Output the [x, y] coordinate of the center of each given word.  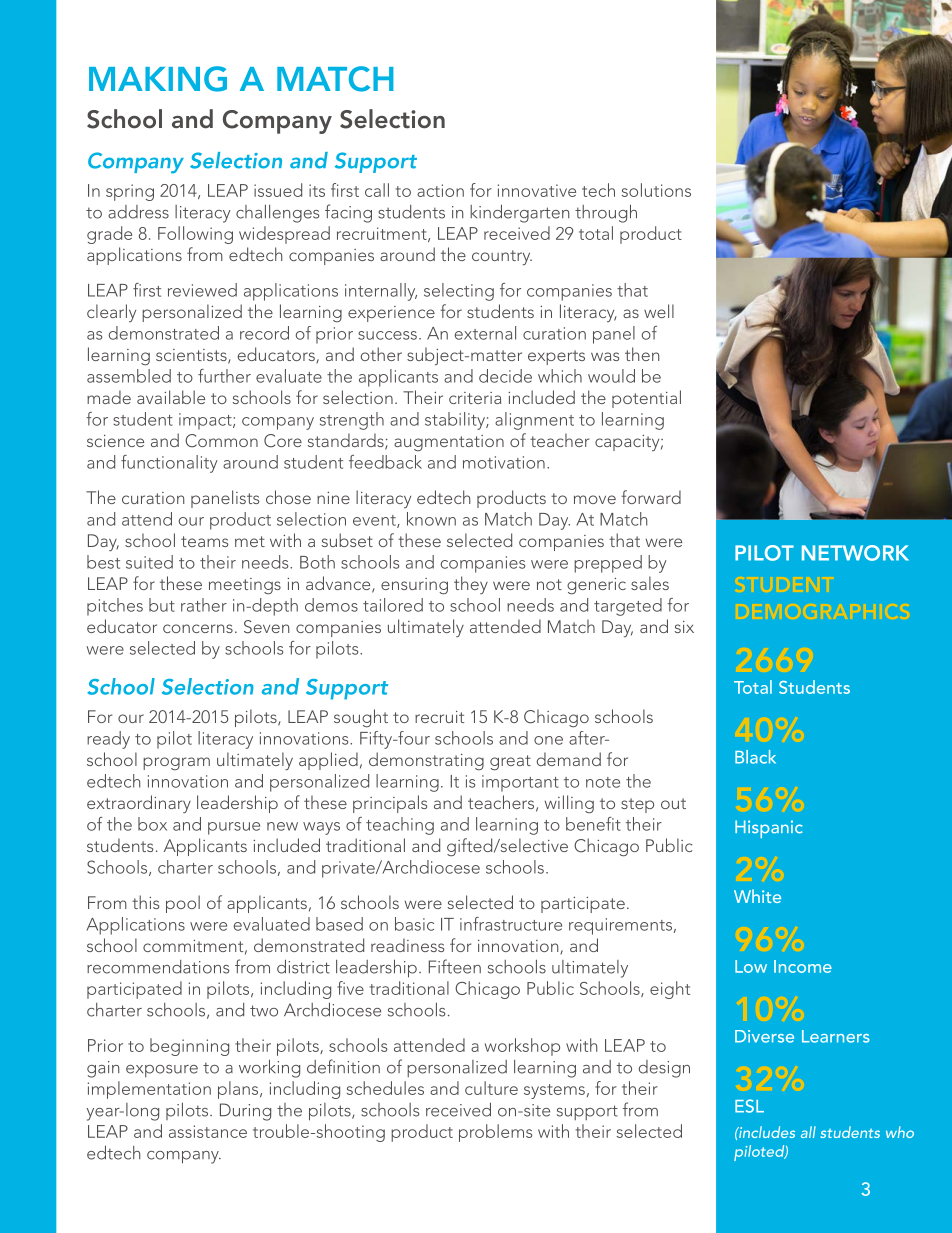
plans [239, 1090]
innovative [537, 190]
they [471, 585]
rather [204, 605]
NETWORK [855, 553]
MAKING [158, 79]
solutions [656, 190]
